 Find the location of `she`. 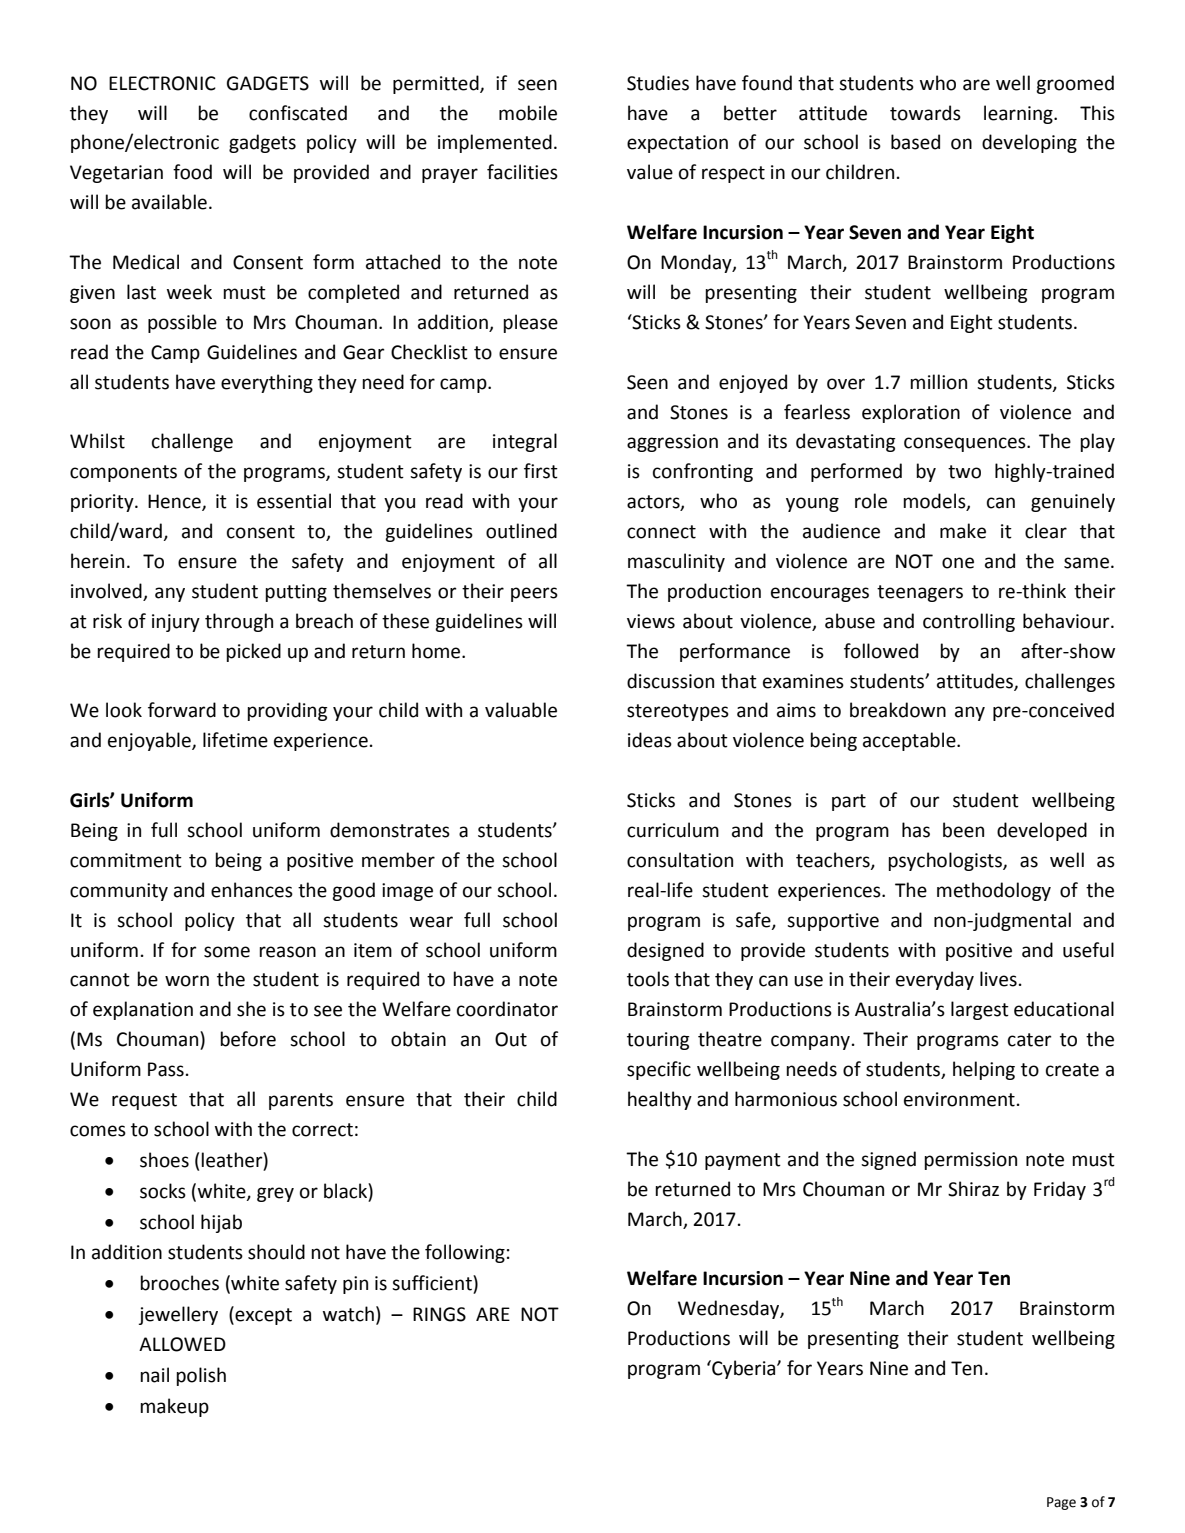

she is located at coordinates (251, 1009).
